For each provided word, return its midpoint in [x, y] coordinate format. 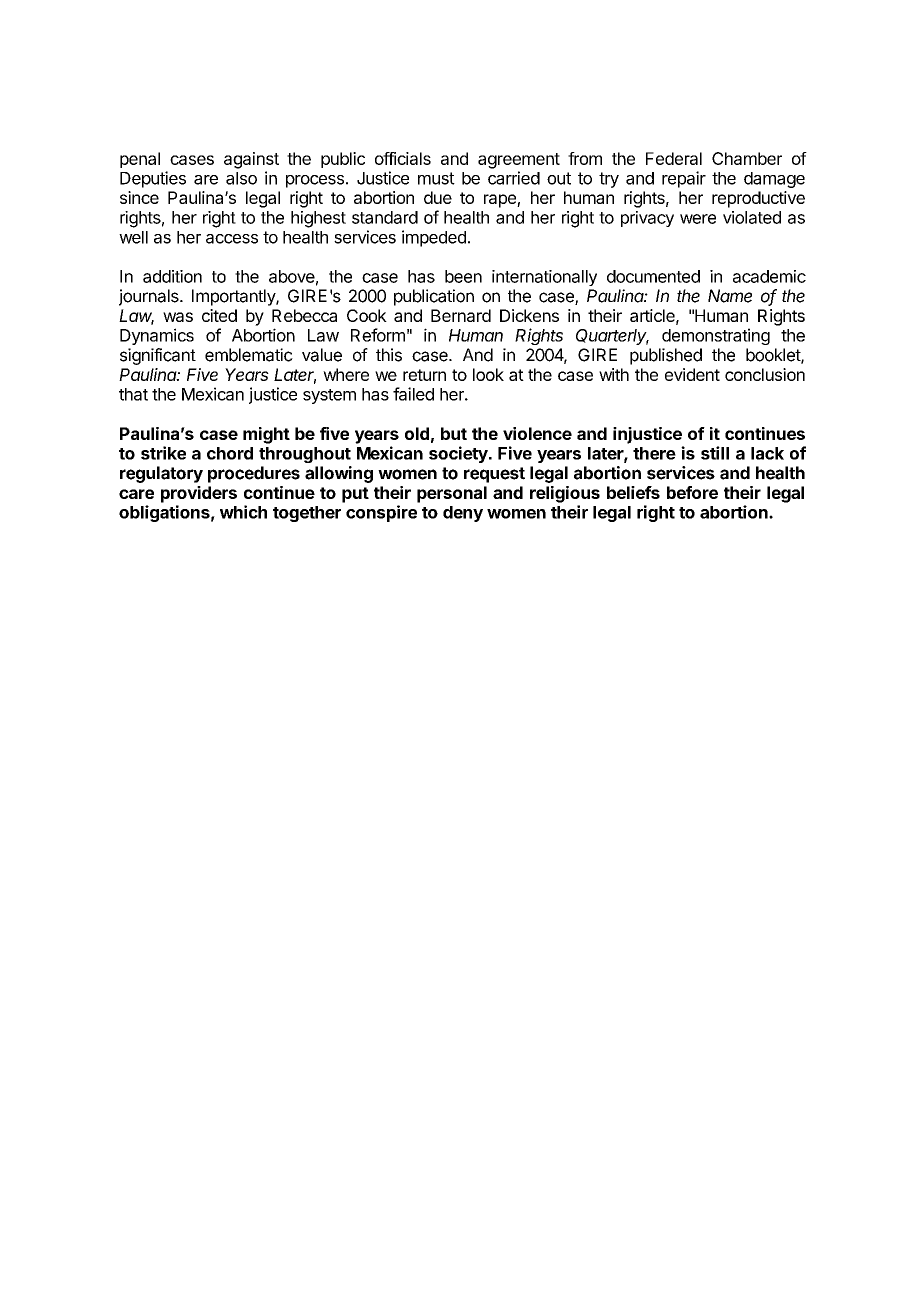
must [436, 178]
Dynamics [157, 336]
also [241, 178]
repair [684, 179]
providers [199, 494]
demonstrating [716, 336]
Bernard [461, 315]
